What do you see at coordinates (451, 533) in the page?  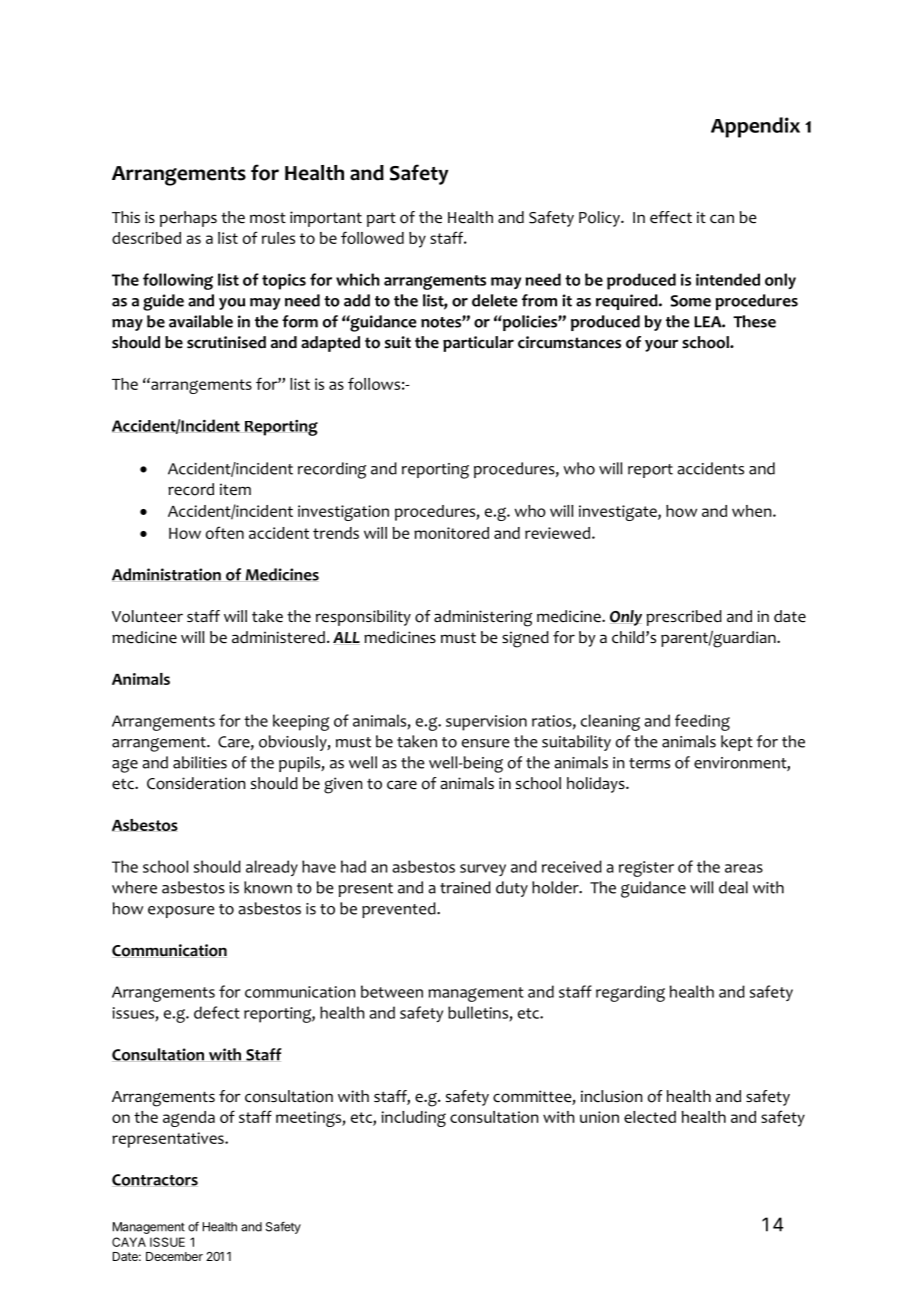 I see `monitored` at bounding box center [451, 533].
